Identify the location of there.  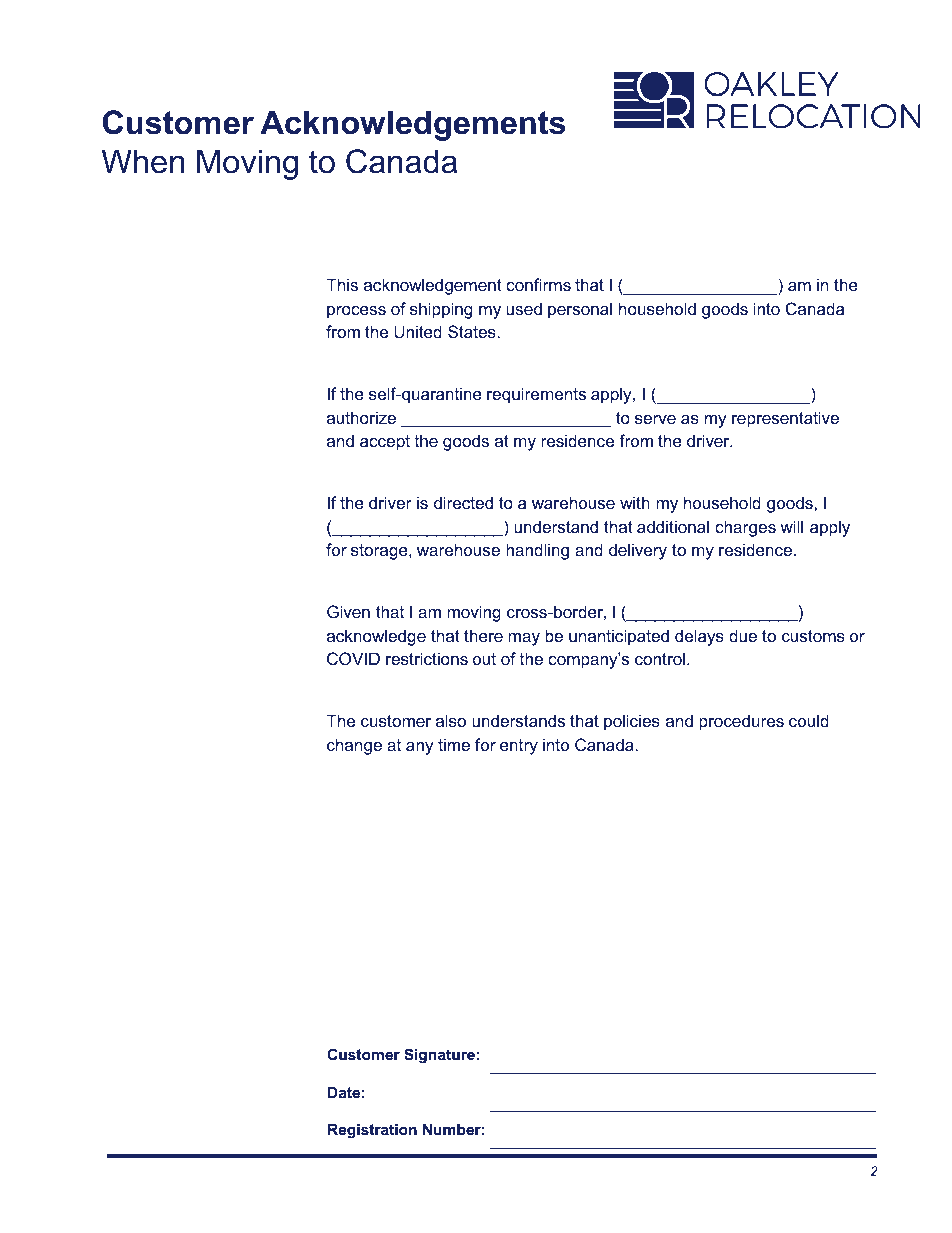
(483, 635).
